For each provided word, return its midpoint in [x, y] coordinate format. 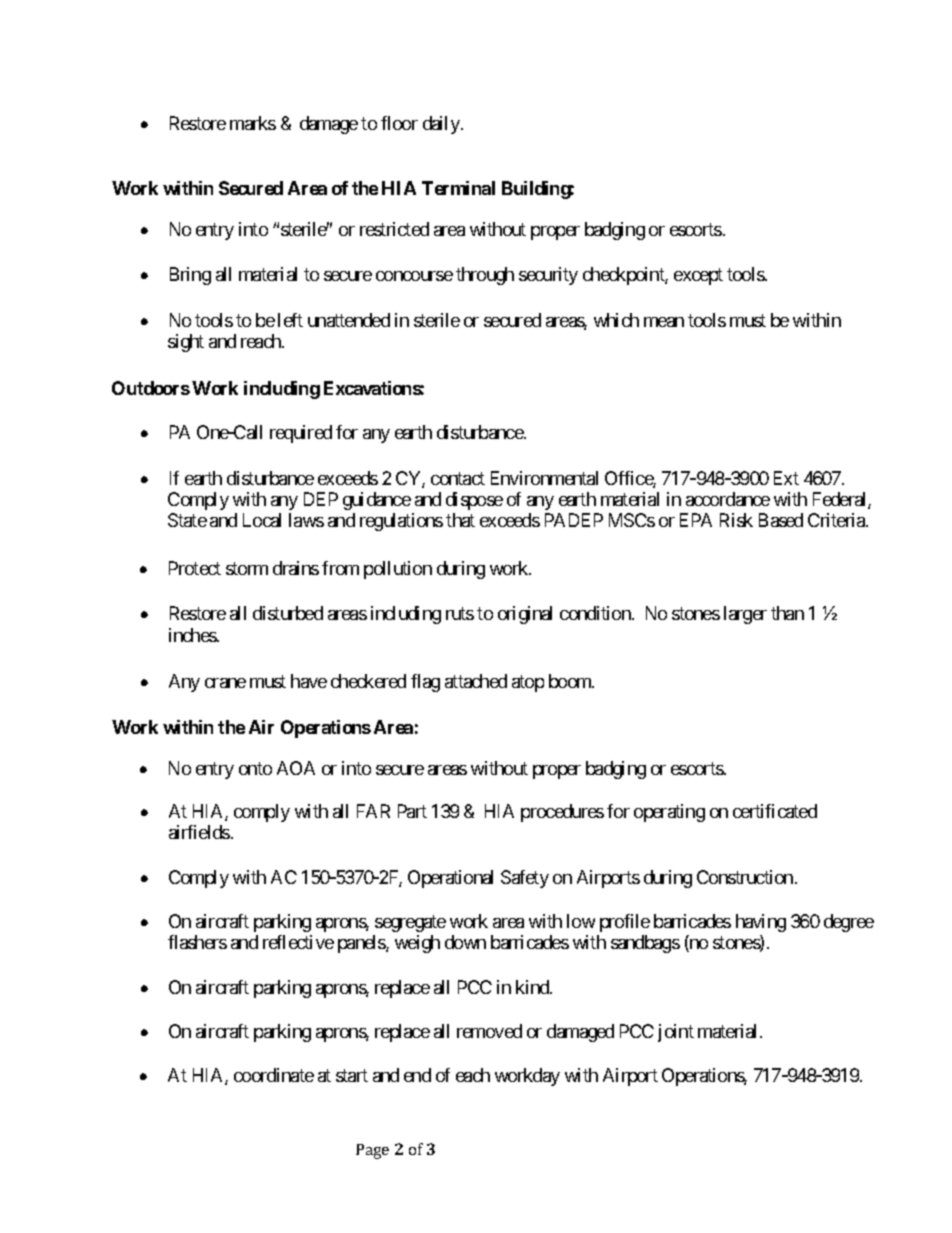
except [698, 277]
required [301, 434]
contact [458, 478]
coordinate [274, 1075]
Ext [786, 478]
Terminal [458, 188]
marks [253, 123]
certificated [775, 811]
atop [528, 683]
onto [255, 769]
